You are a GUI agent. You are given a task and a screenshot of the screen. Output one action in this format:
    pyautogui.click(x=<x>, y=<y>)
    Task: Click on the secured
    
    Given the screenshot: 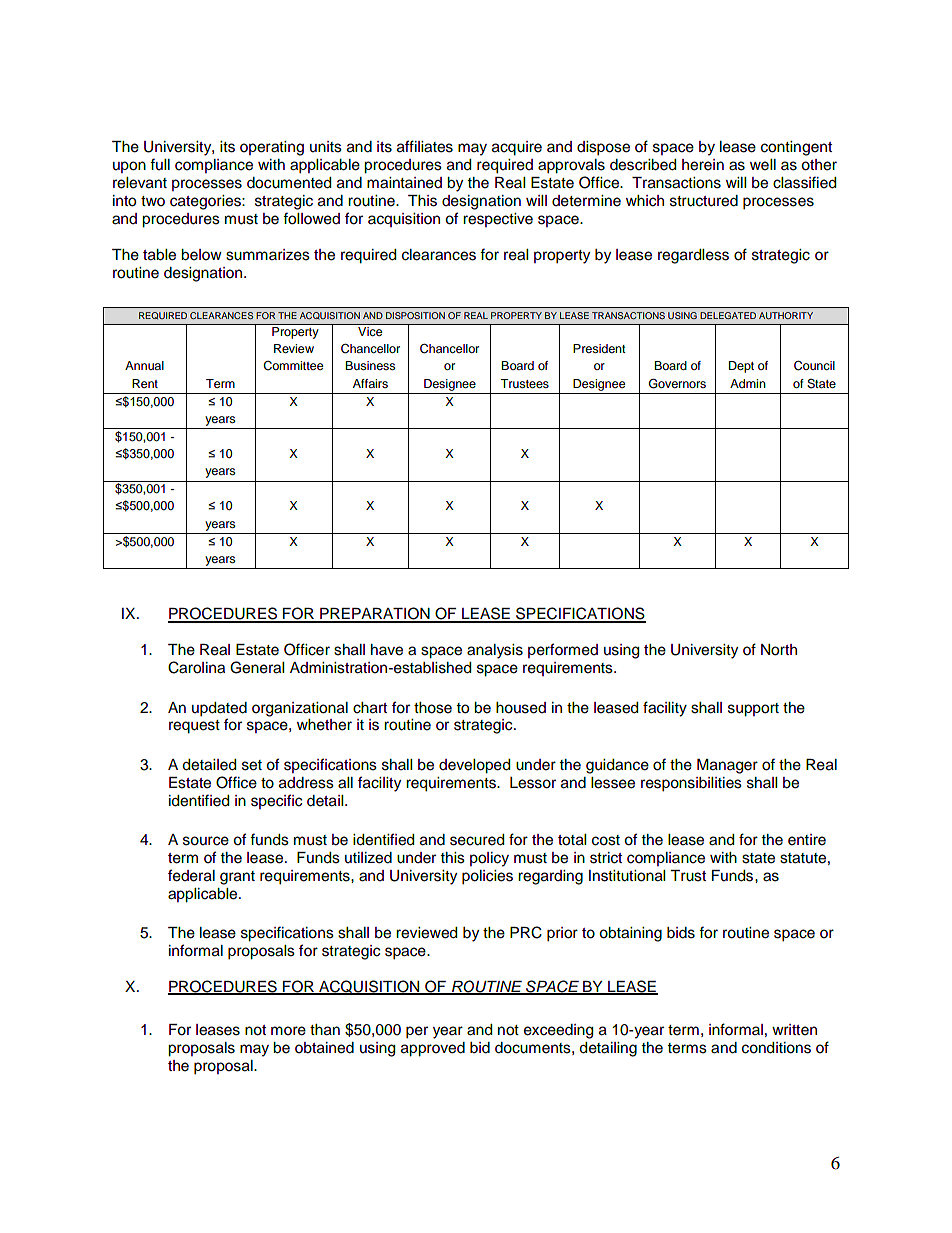 What is the action you would take?
    pyautogui.click(x=477, y=840)
